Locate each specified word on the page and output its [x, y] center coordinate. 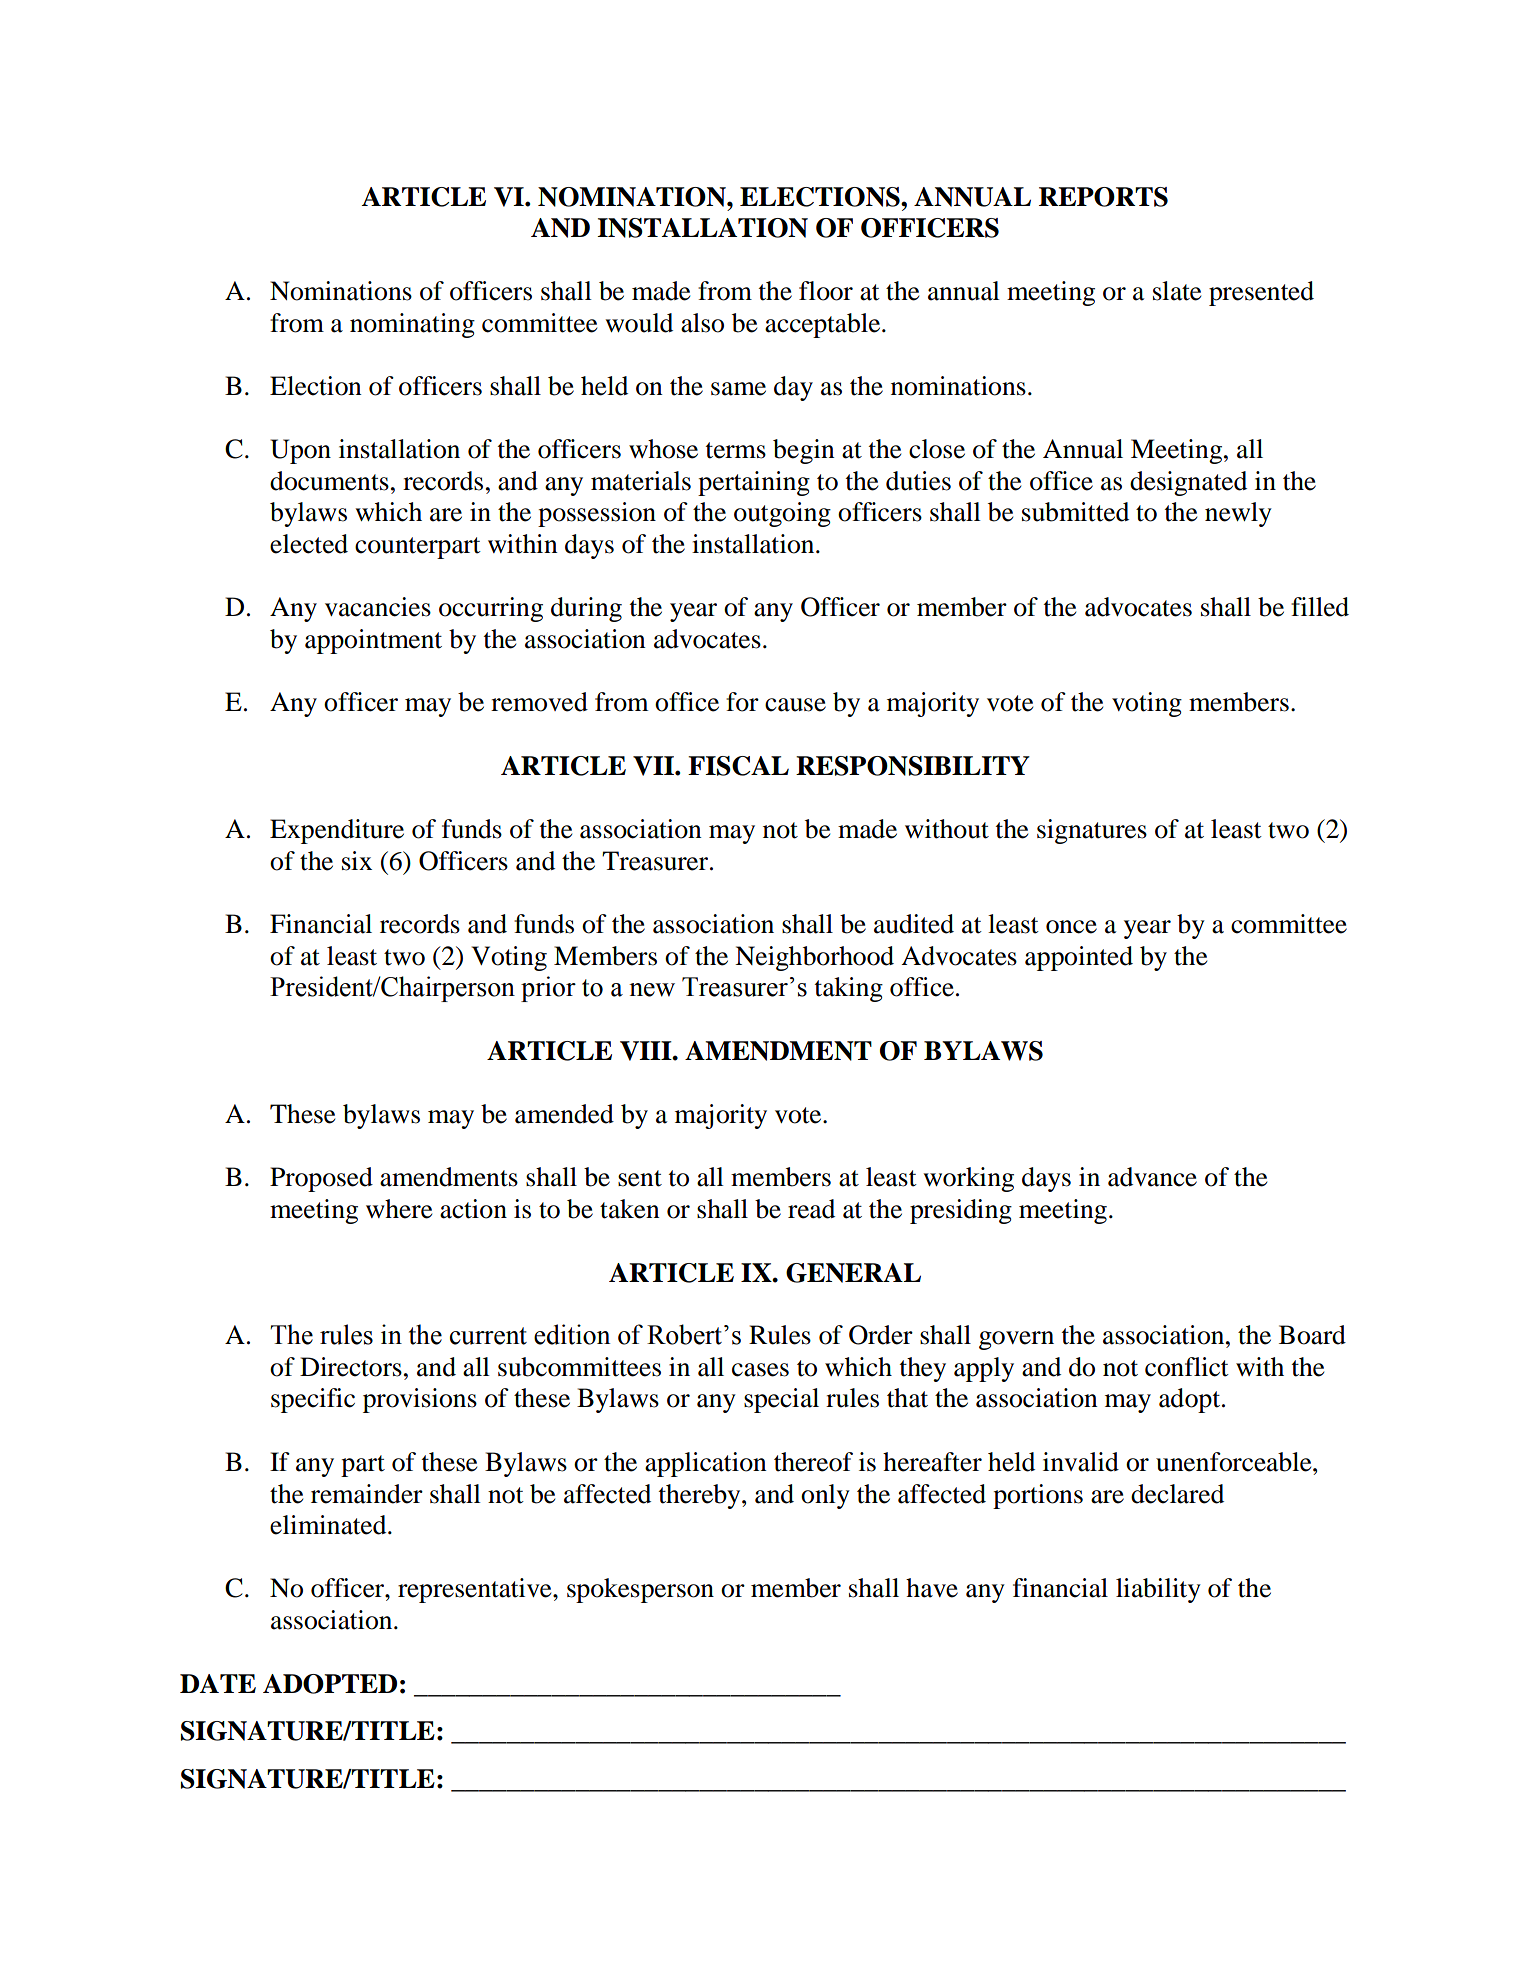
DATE [218, 1683]
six [357, 861]
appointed [1079, 958]
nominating [412, 325]
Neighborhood [814, 958]
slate [1177, 291]
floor [826, 291]
